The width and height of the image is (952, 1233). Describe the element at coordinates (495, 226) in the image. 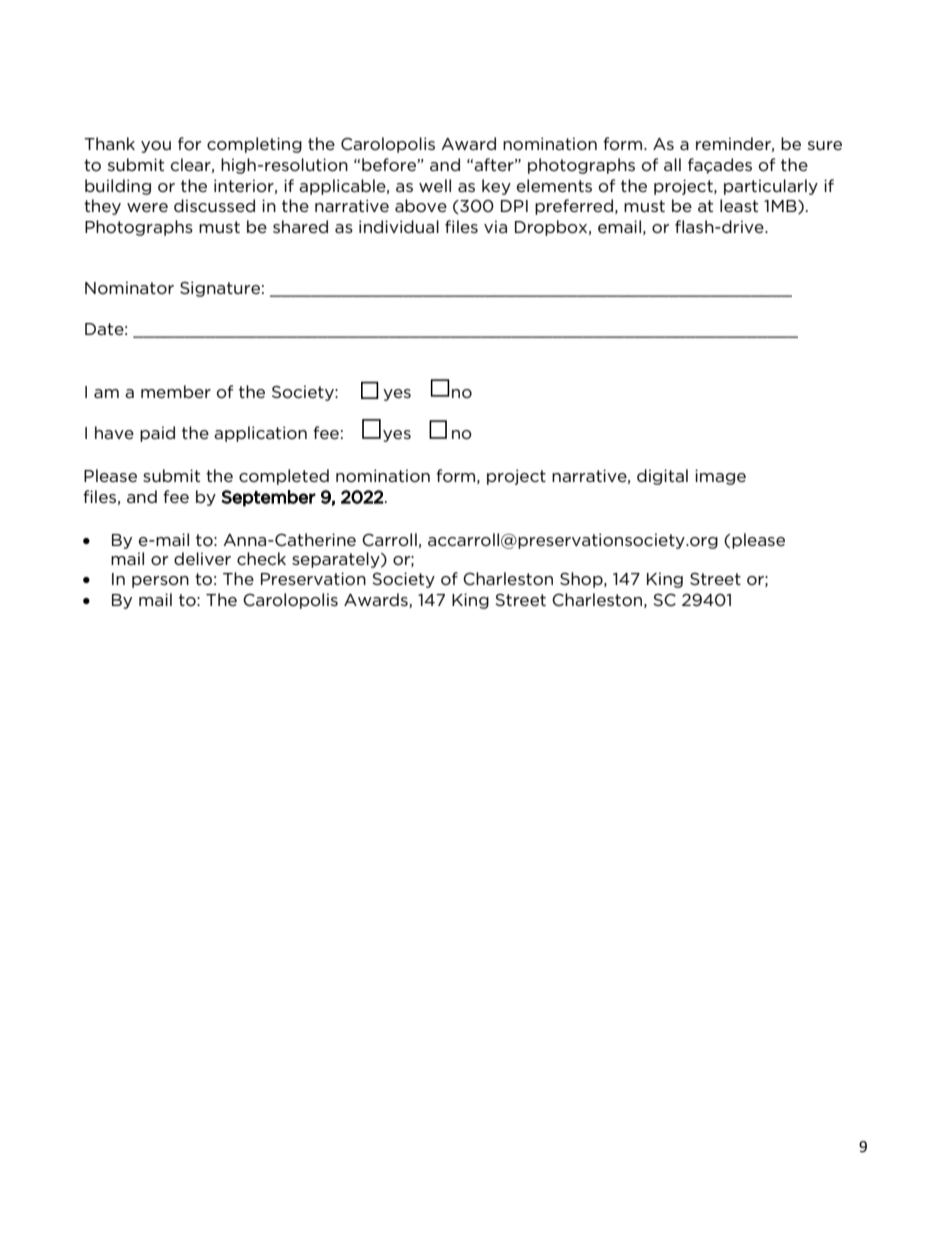

I see `via` at that location.
